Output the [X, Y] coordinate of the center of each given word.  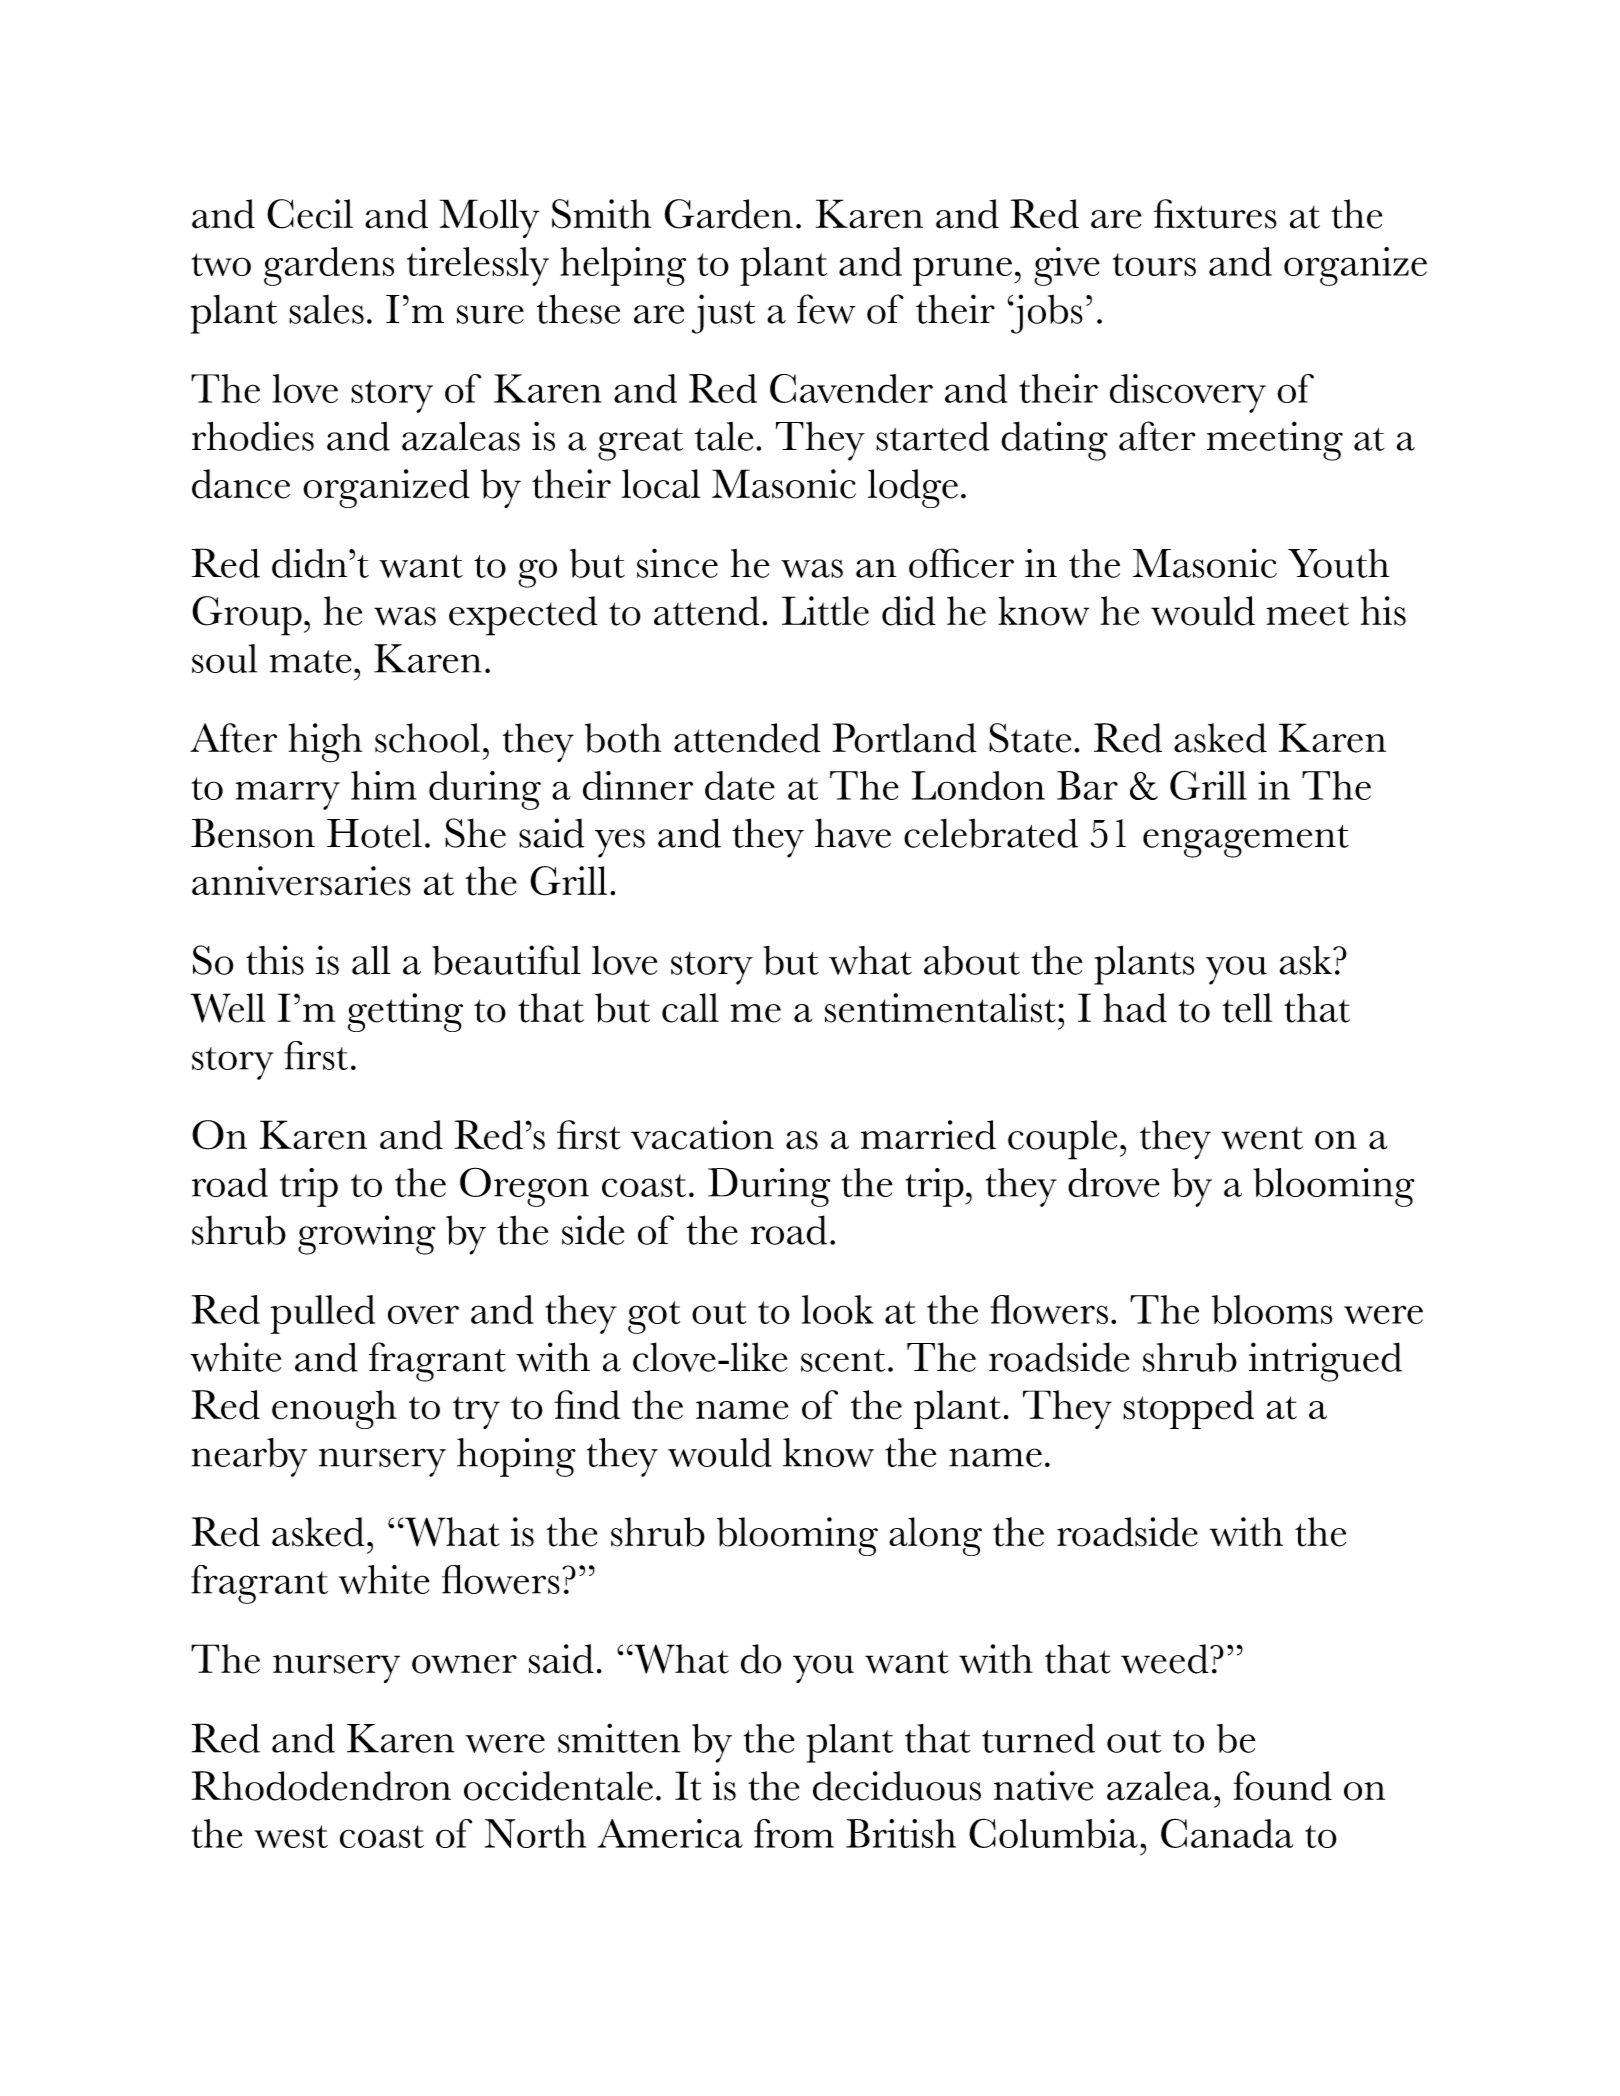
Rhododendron [321, 1786]
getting [405, 1012]
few [826, 309]
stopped [1188, 1409]
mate [311, 661]
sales [326, 309]
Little [825, 611]
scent [843, 1360]
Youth [1338, 563]
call [690, 1008]
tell [1247, 1008]
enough [334, 1409]
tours [1154, 264]
